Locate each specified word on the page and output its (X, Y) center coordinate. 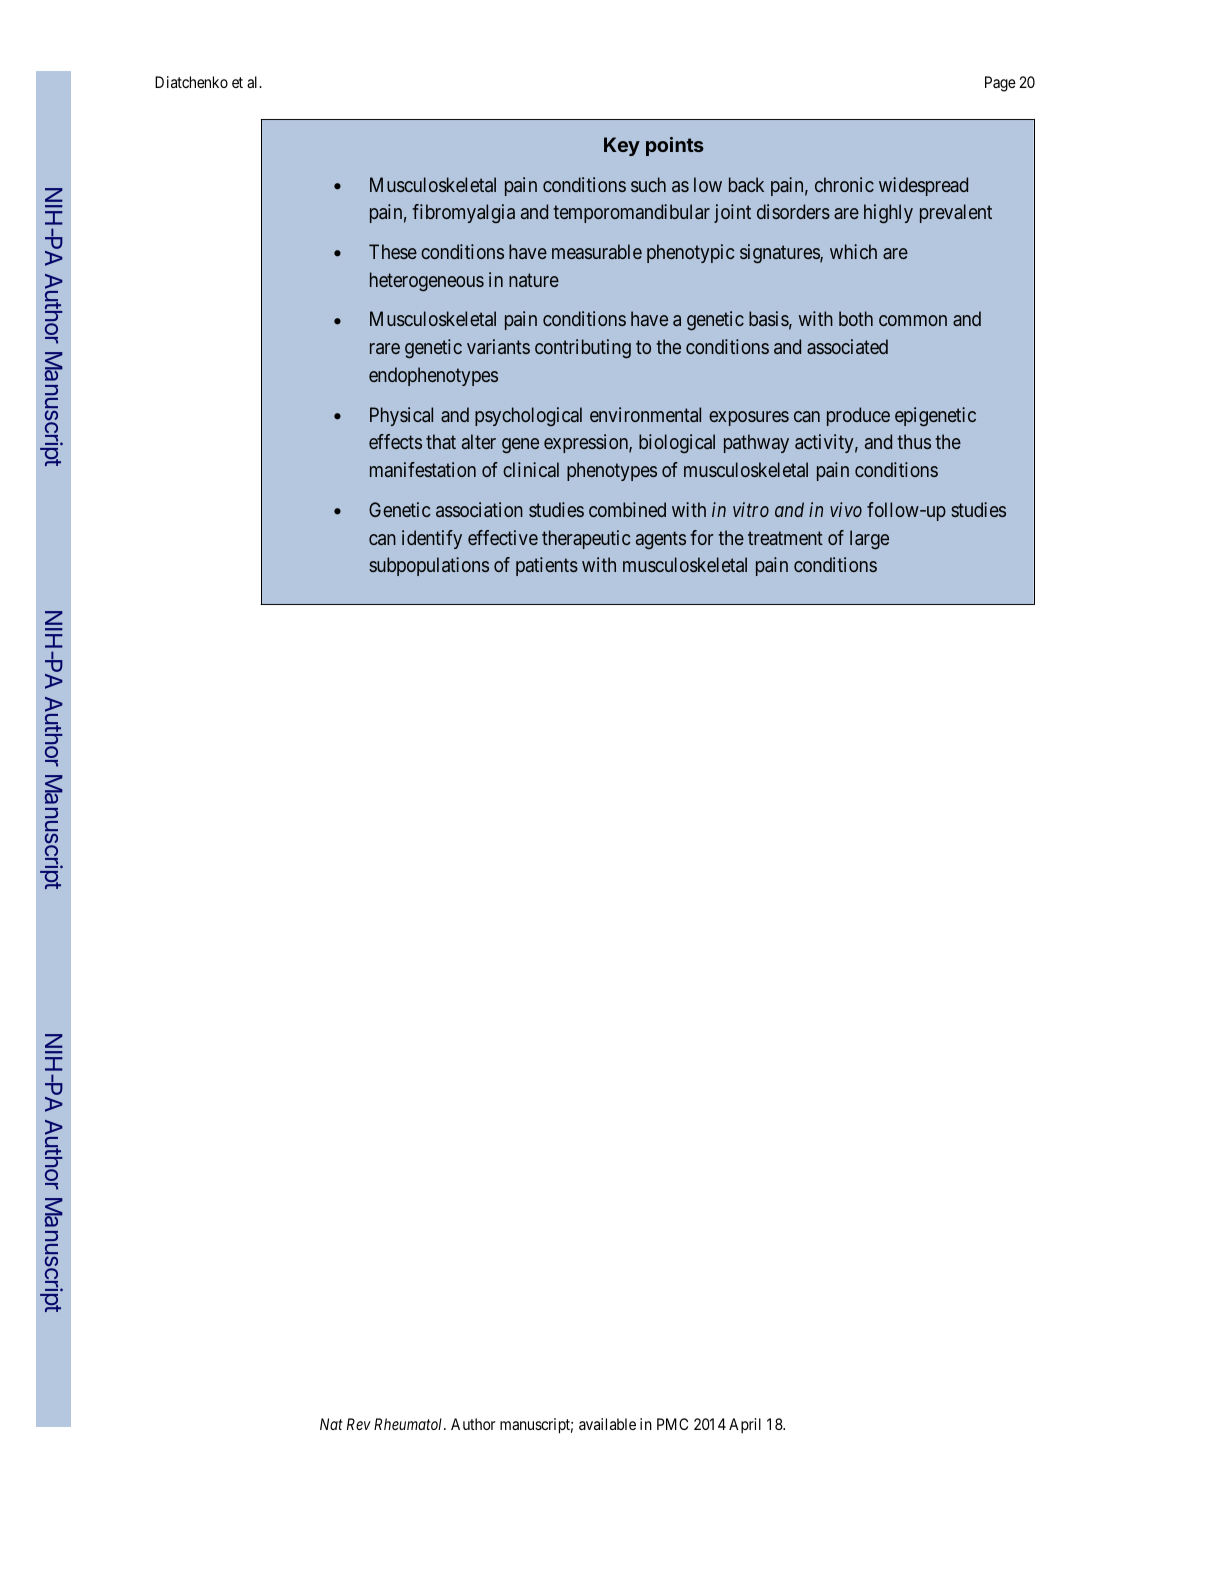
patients (547, 566)
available (607, 1424)
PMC (672, 1424)
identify (432, 539)
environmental (645, 414)
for (701, 537)
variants (498, 346)
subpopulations (429, 566)
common (913, 320)
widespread (923, 186)
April (745, 1426)
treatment (785, 538)
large (869, 539)
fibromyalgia (463, 213)
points (675, 146)
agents (661, 540)
